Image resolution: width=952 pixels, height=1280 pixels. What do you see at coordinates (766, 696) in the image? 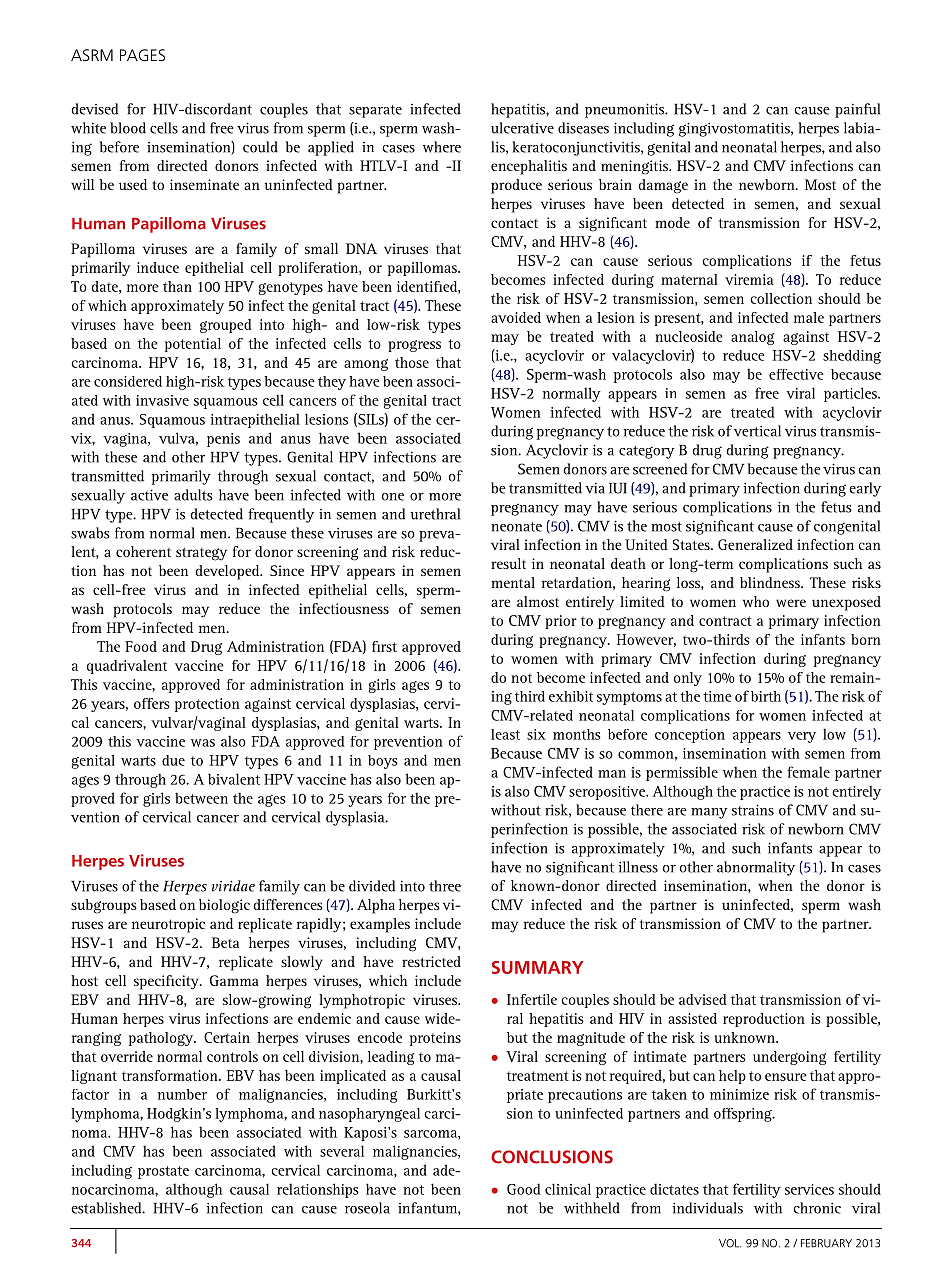
I see `birth` at bounding box center [766, 696].
